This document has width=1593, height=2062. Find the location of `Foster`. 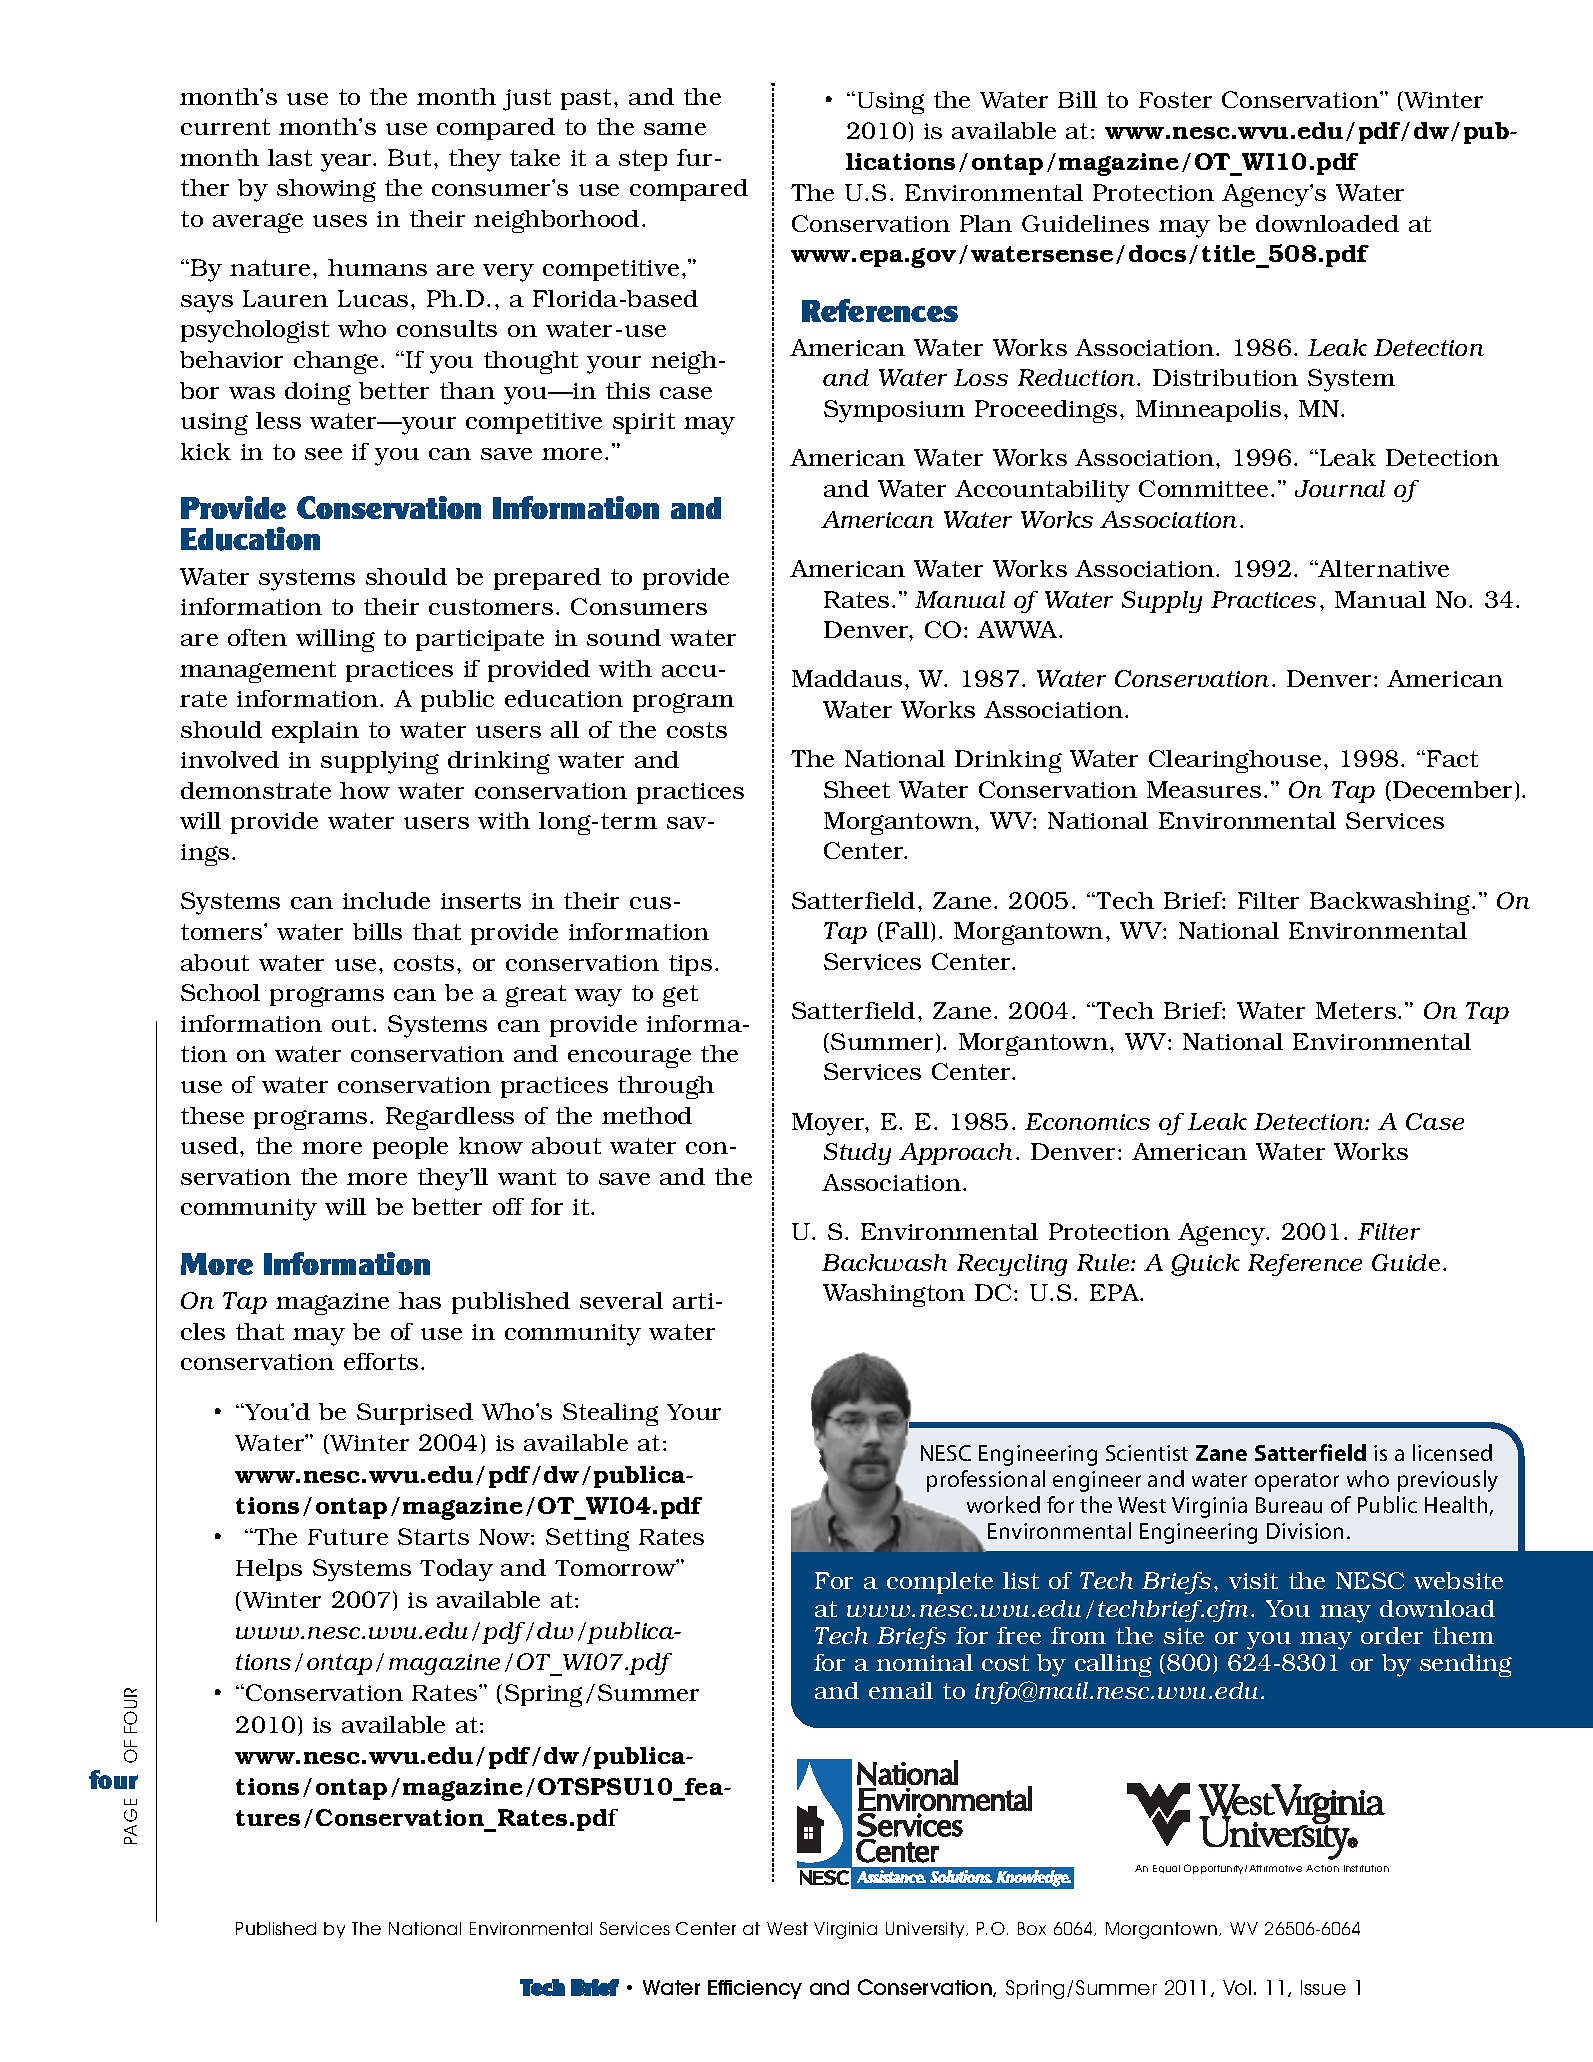

Foster is located at coordinates (1175, 100).
